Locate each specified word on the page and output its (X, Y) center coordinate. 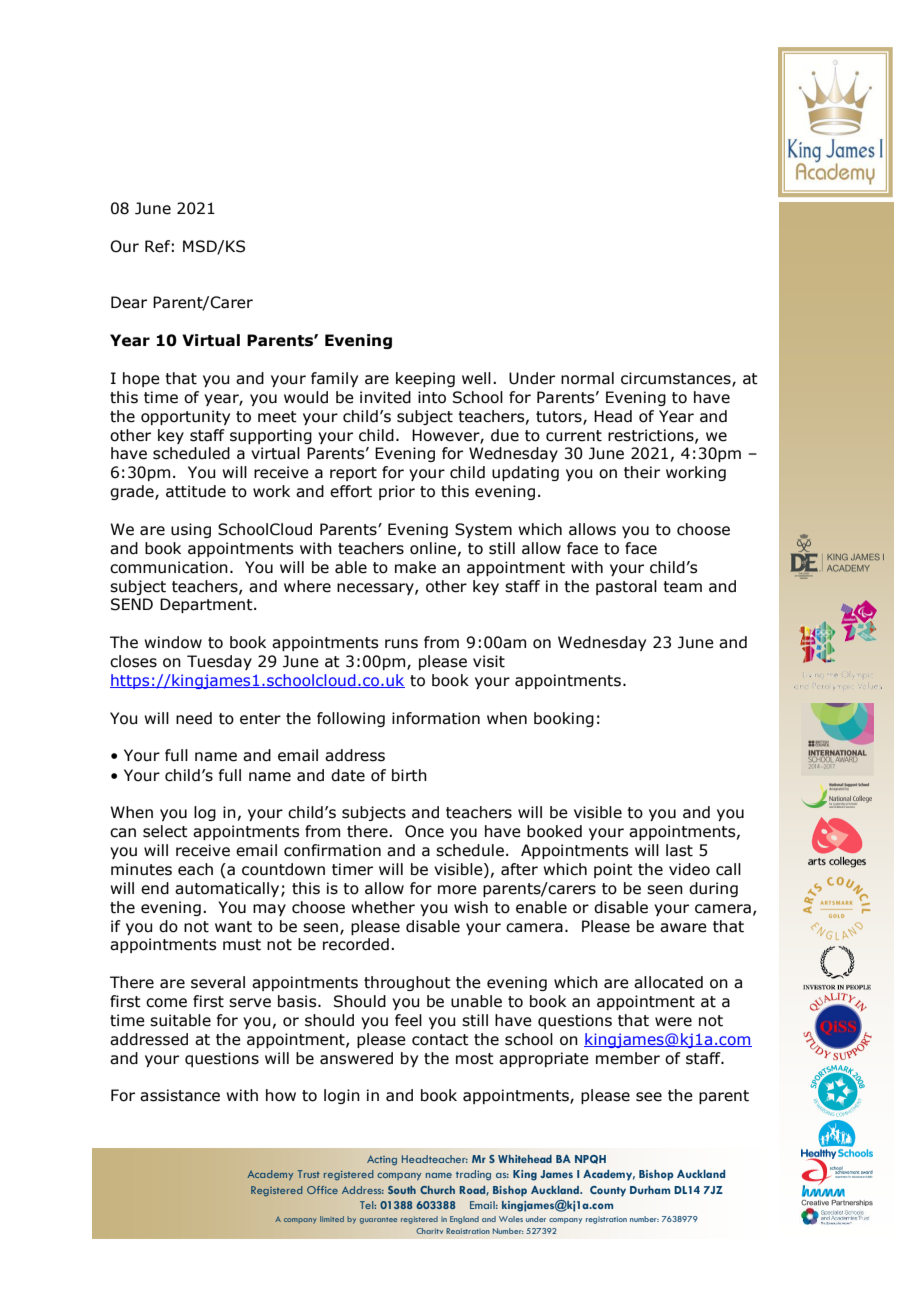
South (402, 1190)
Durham (650, 1190)
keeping (425, 379)
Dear (129, 302)
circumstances (677, 379)
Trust (309, 1174)
